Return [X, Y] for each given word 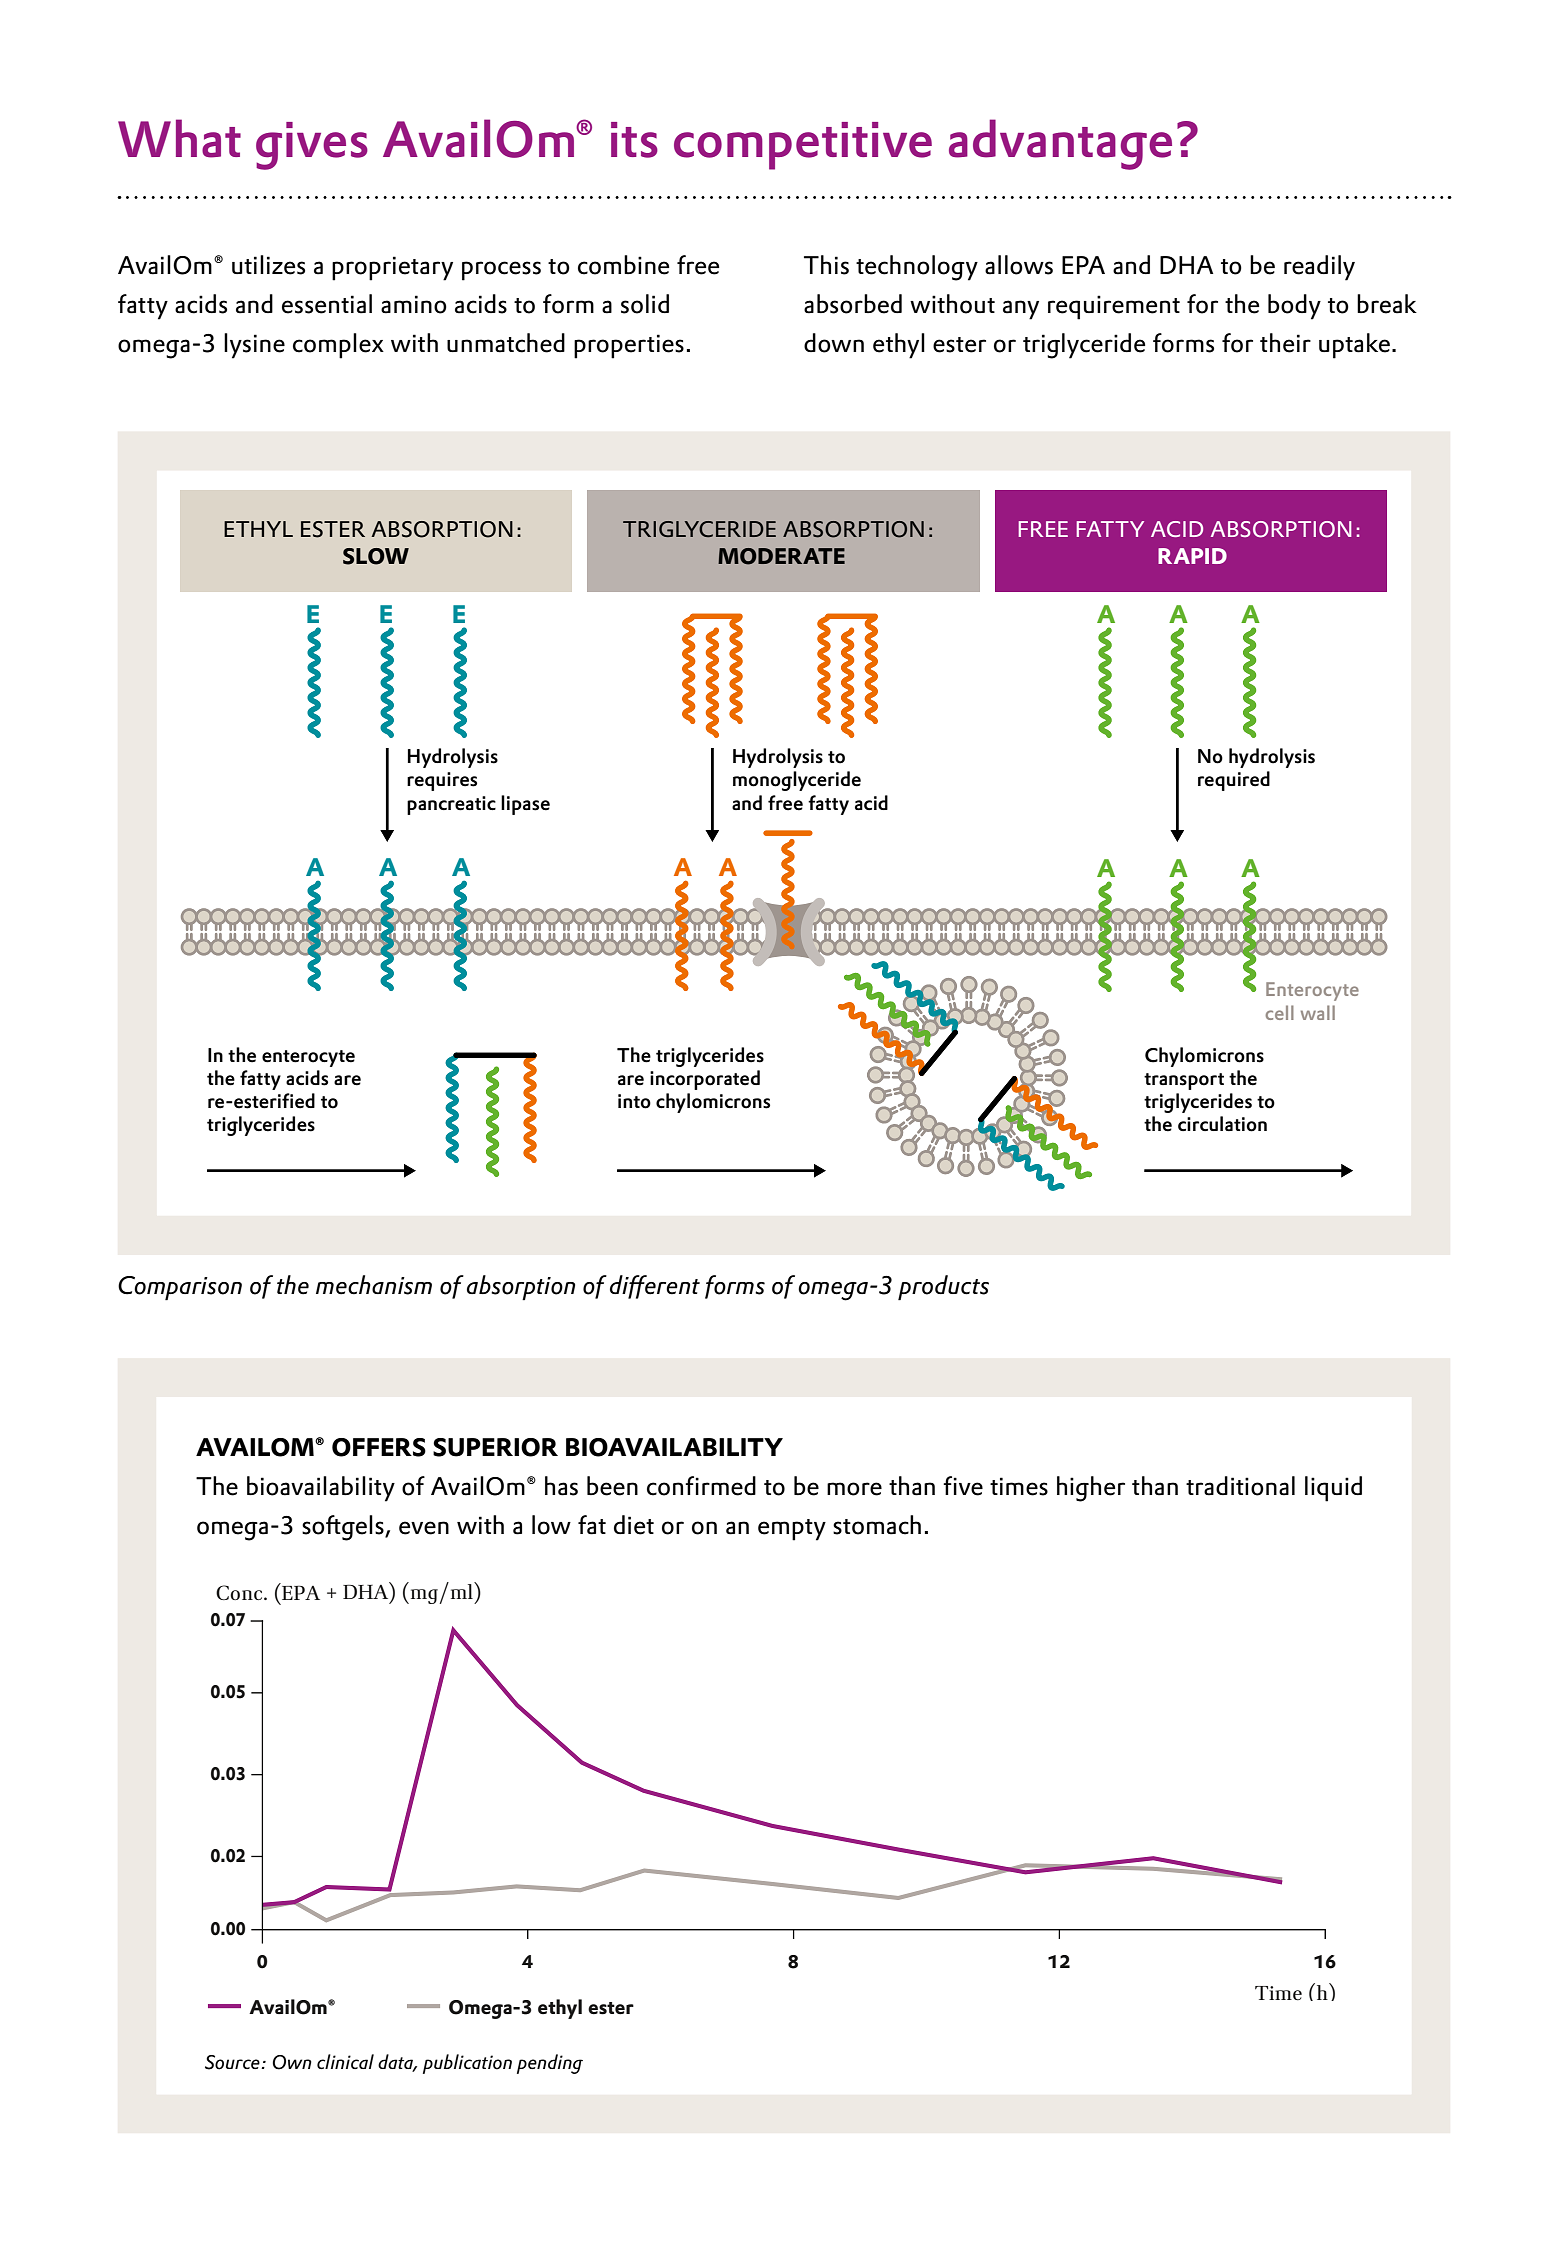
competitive [803, 146]
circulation [1222, 1124]
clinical [345, 2061]
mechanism [374, 1285]
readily [1319, 268]
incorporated [705, 1080]
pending [550, 2064]
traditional [1240, 1486]
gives [312, 146]
